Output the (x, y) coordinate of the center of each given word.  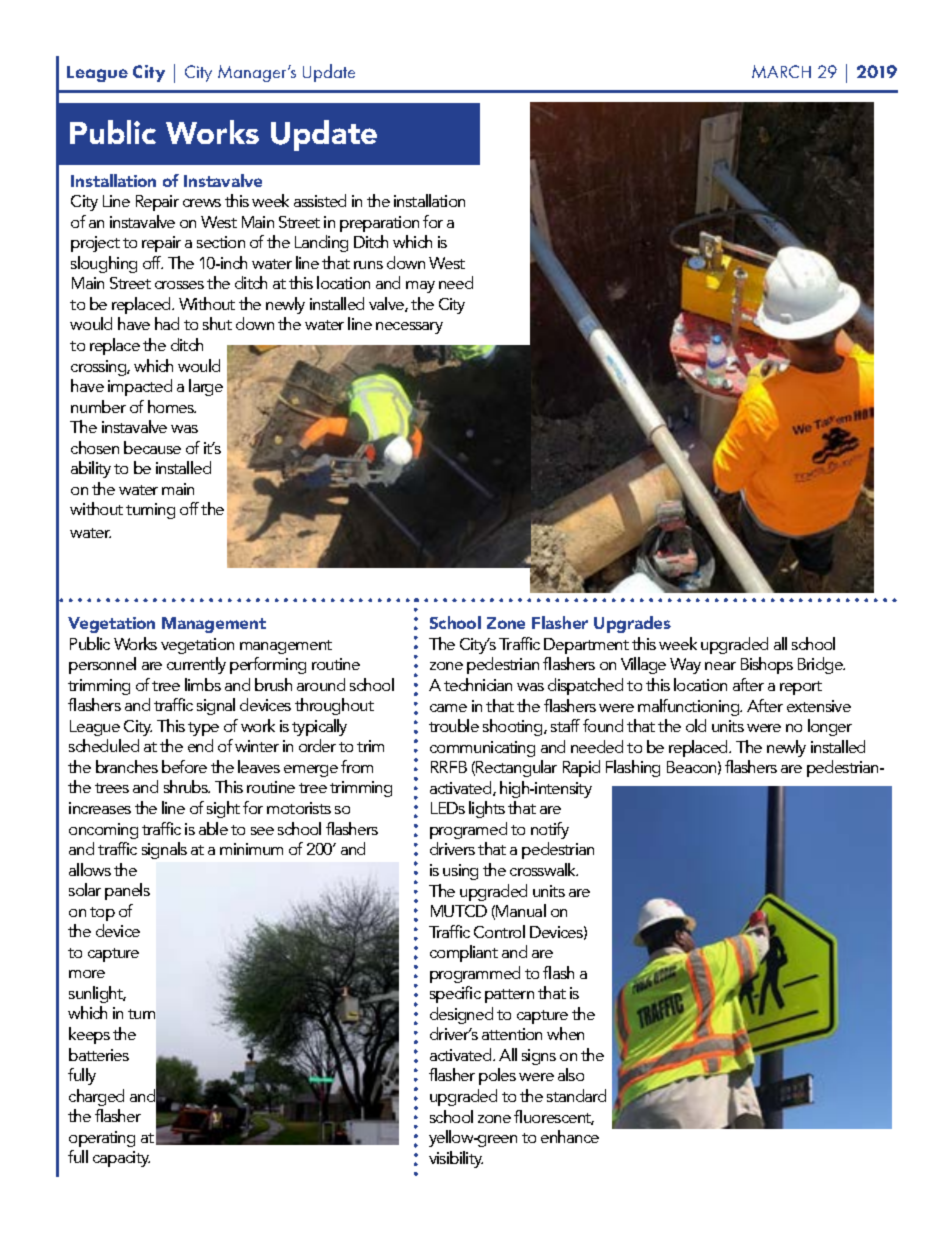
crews (202, 203)
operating (102, 1139)
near (720, 666)
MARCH (781, 71)
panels (127, 891)
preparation (379, 224)
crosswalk (544, 869)
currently (196, 665)
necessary (409, 328)
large (206, 387)
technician (478, 684)
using (460, 872)
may (420, 287)
